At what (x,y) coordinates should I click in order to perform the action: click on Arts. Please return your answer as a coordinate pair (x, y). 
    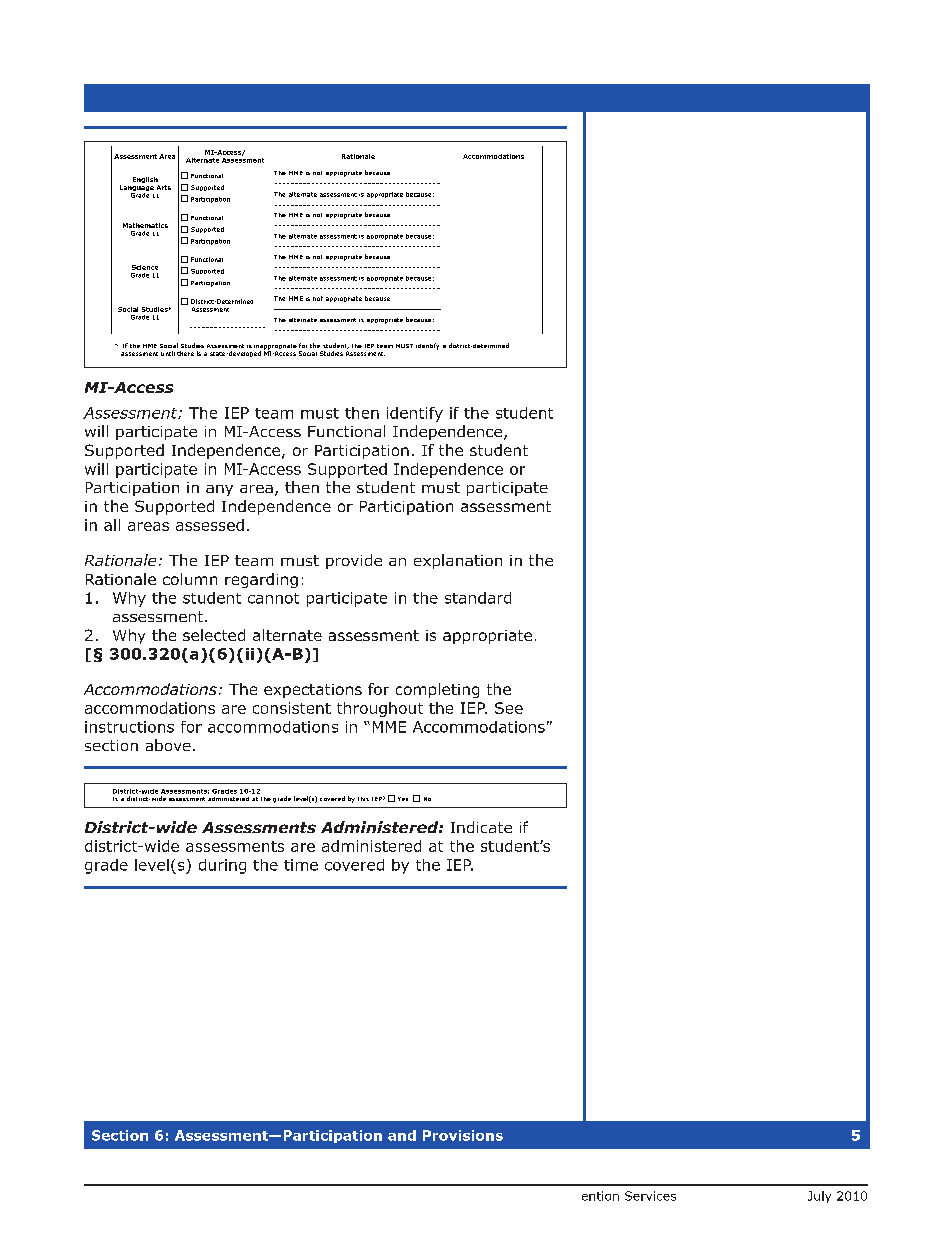
    Looking at the image, I should click on (164, 187).
